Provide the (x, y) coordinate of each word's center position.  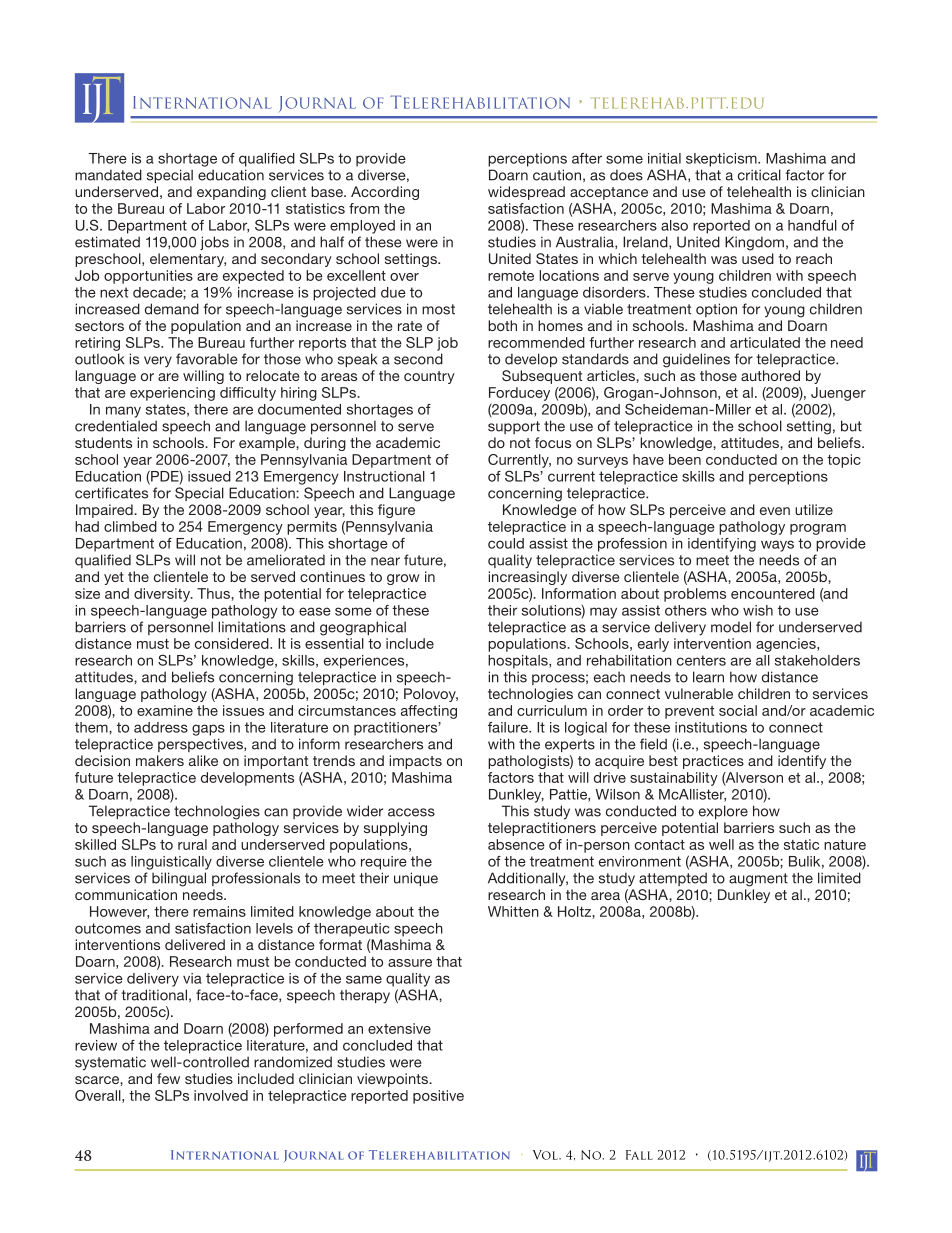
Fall (639, 1155)
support (514, 427)
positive (438, 1097)
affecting (429, 712)
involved (221, 1095)
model (731, 627)
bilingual (179, 879)
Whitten (513, 911)
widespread (526, 193)
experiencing (172, 394)
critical (759, 175)
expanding (231, 193)
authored (770, 375)
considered (233, 643)
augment (758, 880)
